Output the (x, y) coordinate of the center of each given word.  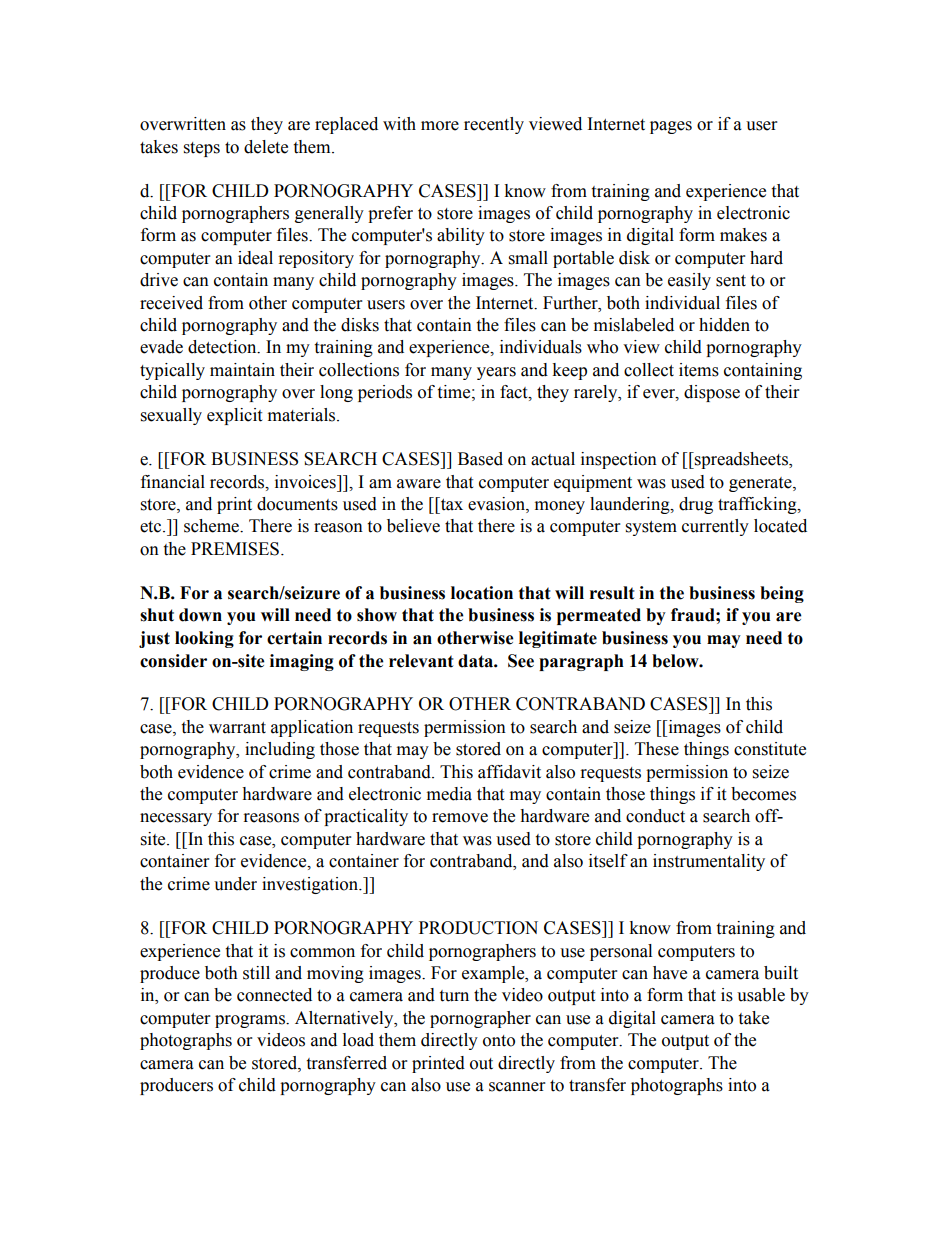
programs (251, 1021)
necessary (176, 819)
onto (499, 1041)
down (200, 615)
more (440, 126)
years (496, 373)
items (699, 370)
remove (460, 818)
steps (202, 149)
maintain (242, 370)
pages (671, 127)
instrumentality (709, 862)
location (482, 593)
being (782, 594)
